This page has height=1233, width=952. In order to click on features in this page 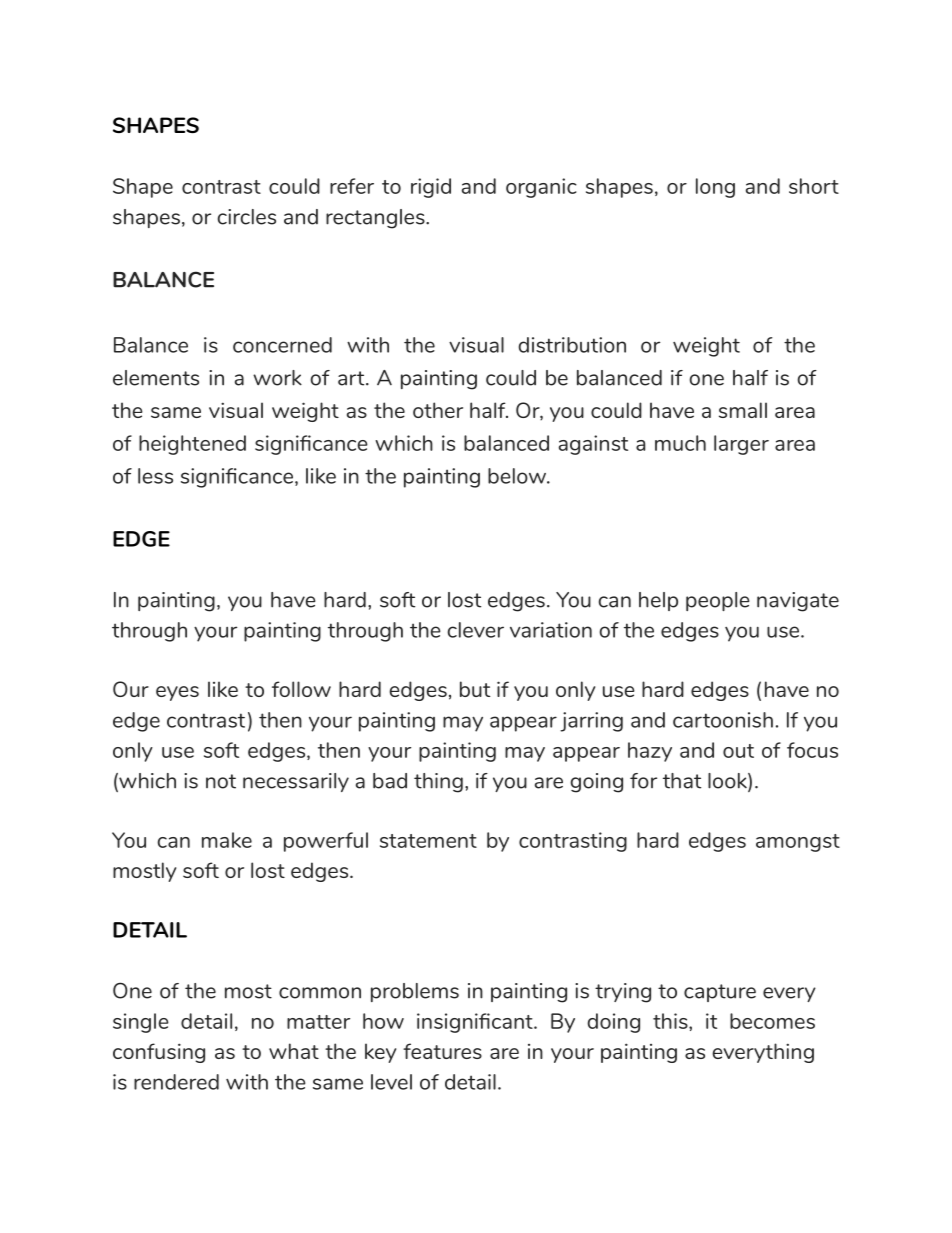, I will do `click(442, 1051)`.
